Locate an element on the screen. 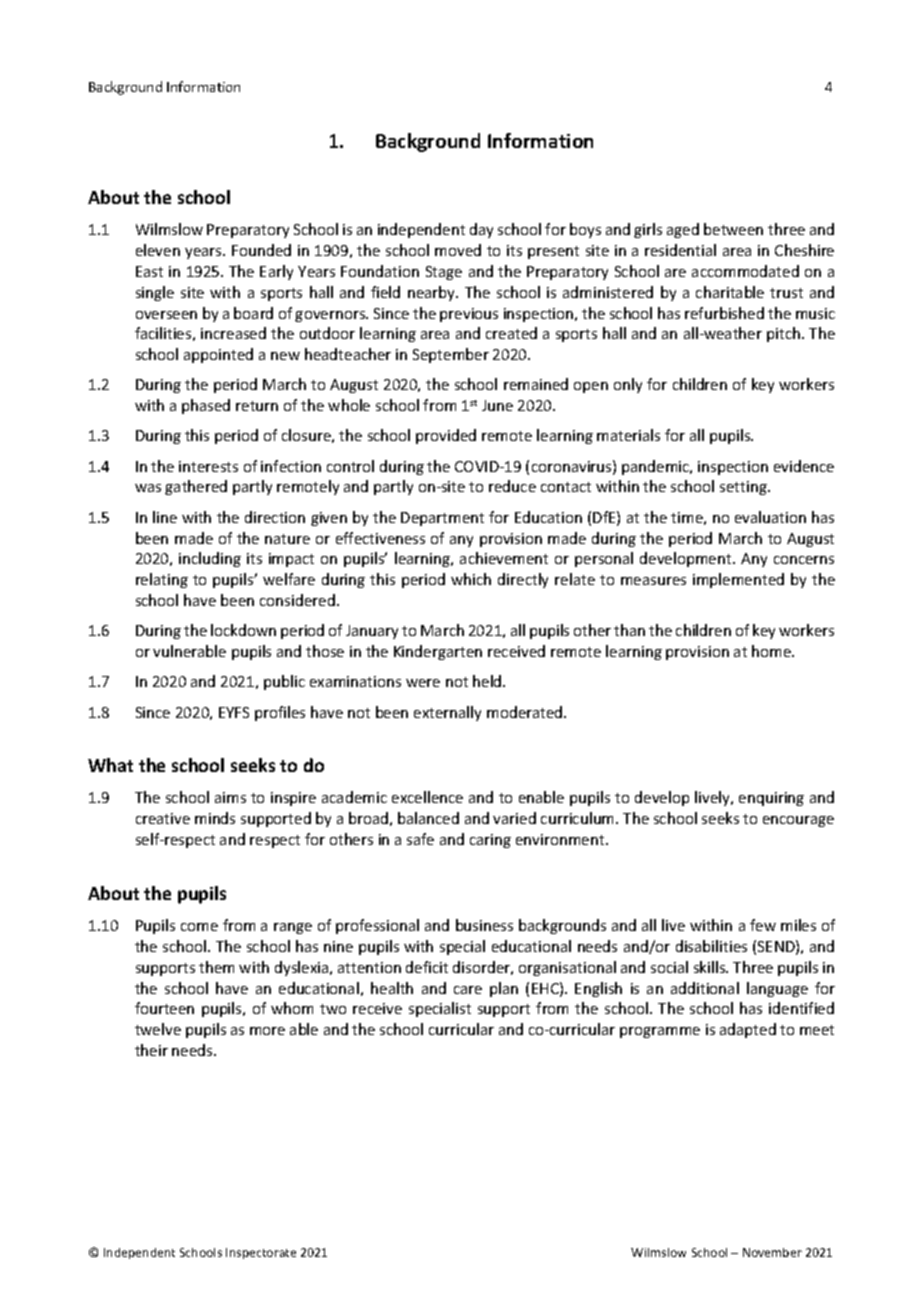 The image size is (924, 1308). moved is located at coordinates (458, 250).
